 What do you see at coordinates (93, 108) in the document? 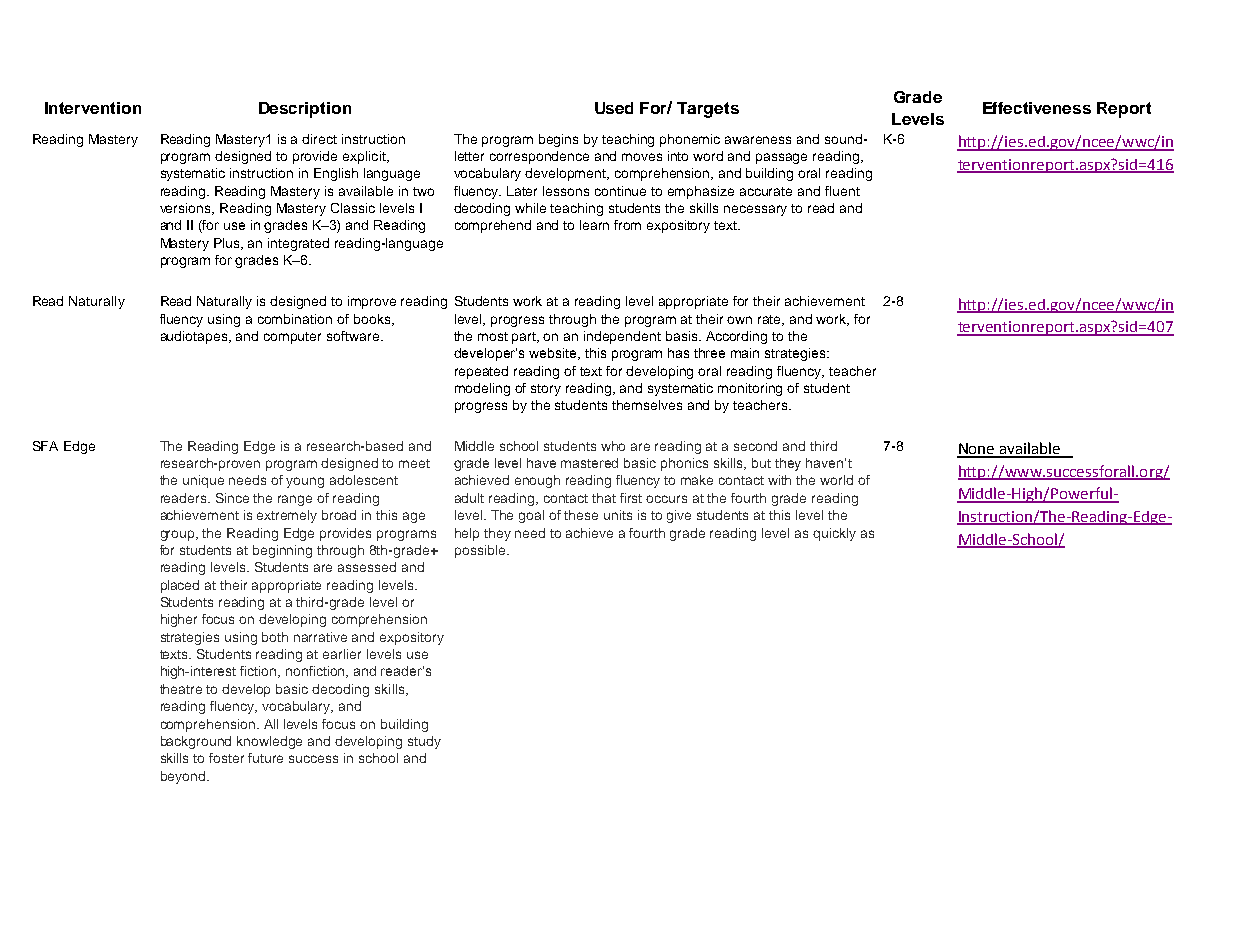
I see `Intervention` at bounding box center [93, 108].
